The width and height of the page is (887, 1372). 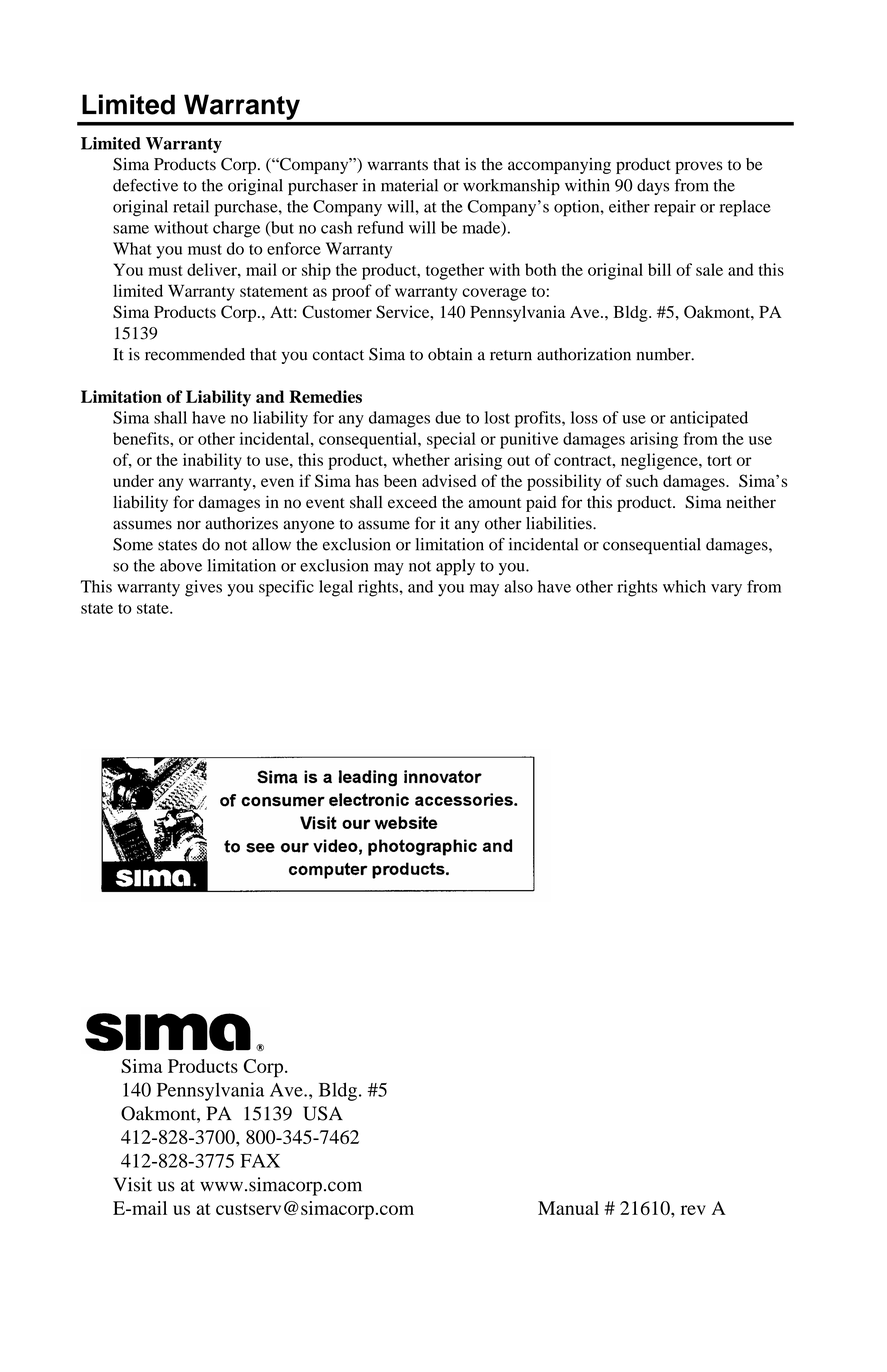 What do you see at coordinates (642, 481) in the page?
I see `such` at bounding box center [642, 481].
